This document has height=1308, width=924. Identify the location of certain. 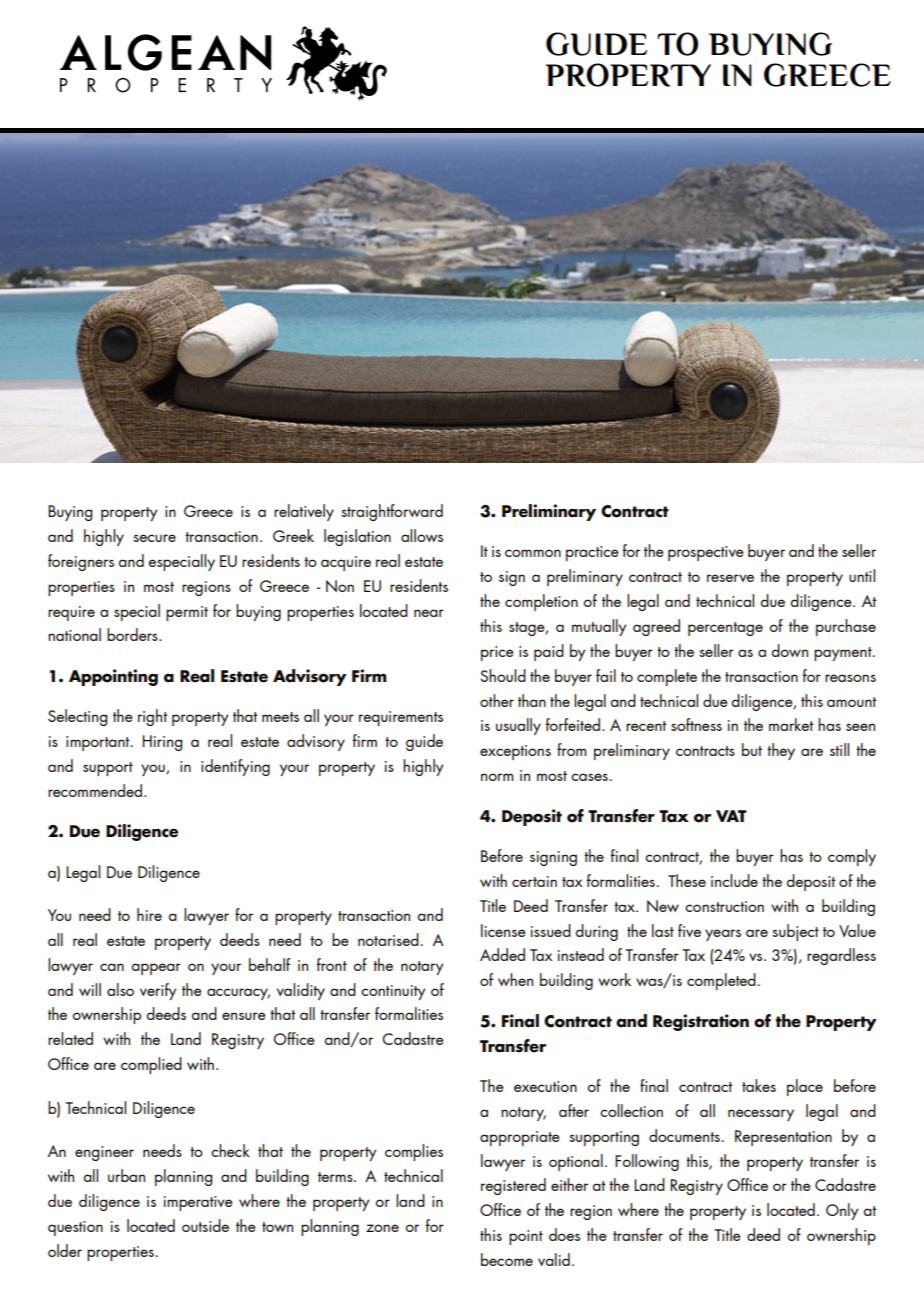
(534, 881).
